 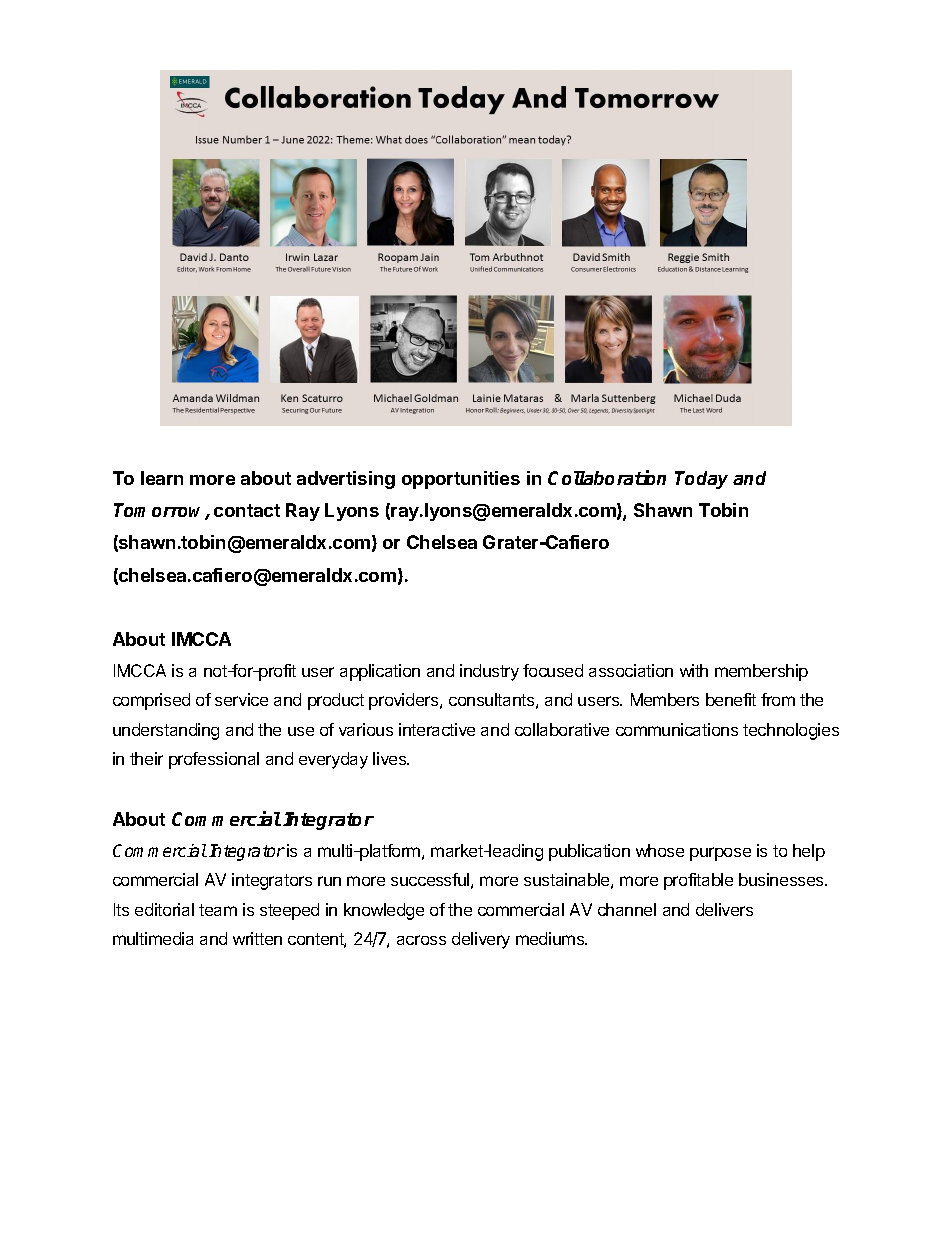 I want to click on run, so click(x=329, y=881).
